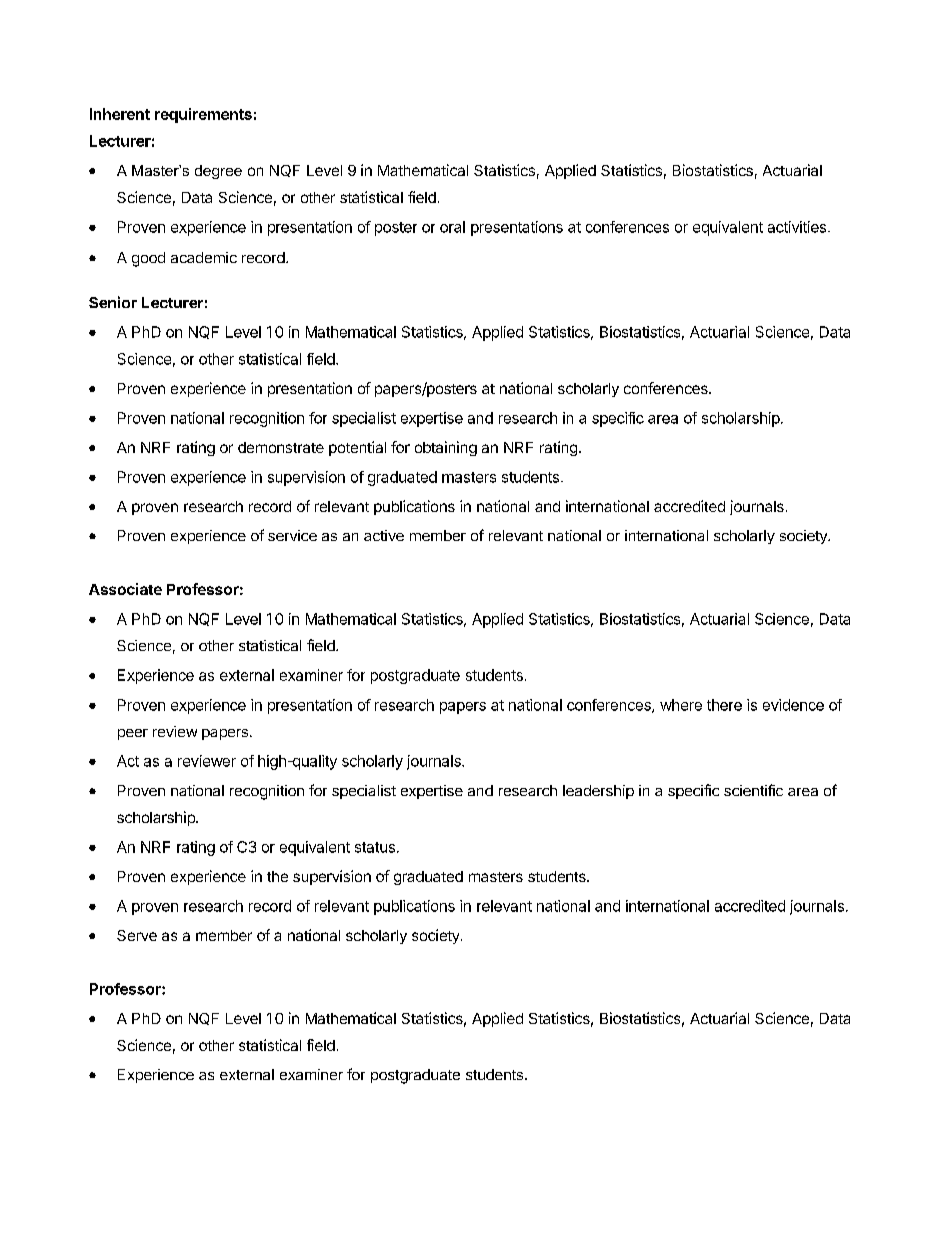 This screenshot has width=952, height=1233. I want to click on status, so click(375, 847).
